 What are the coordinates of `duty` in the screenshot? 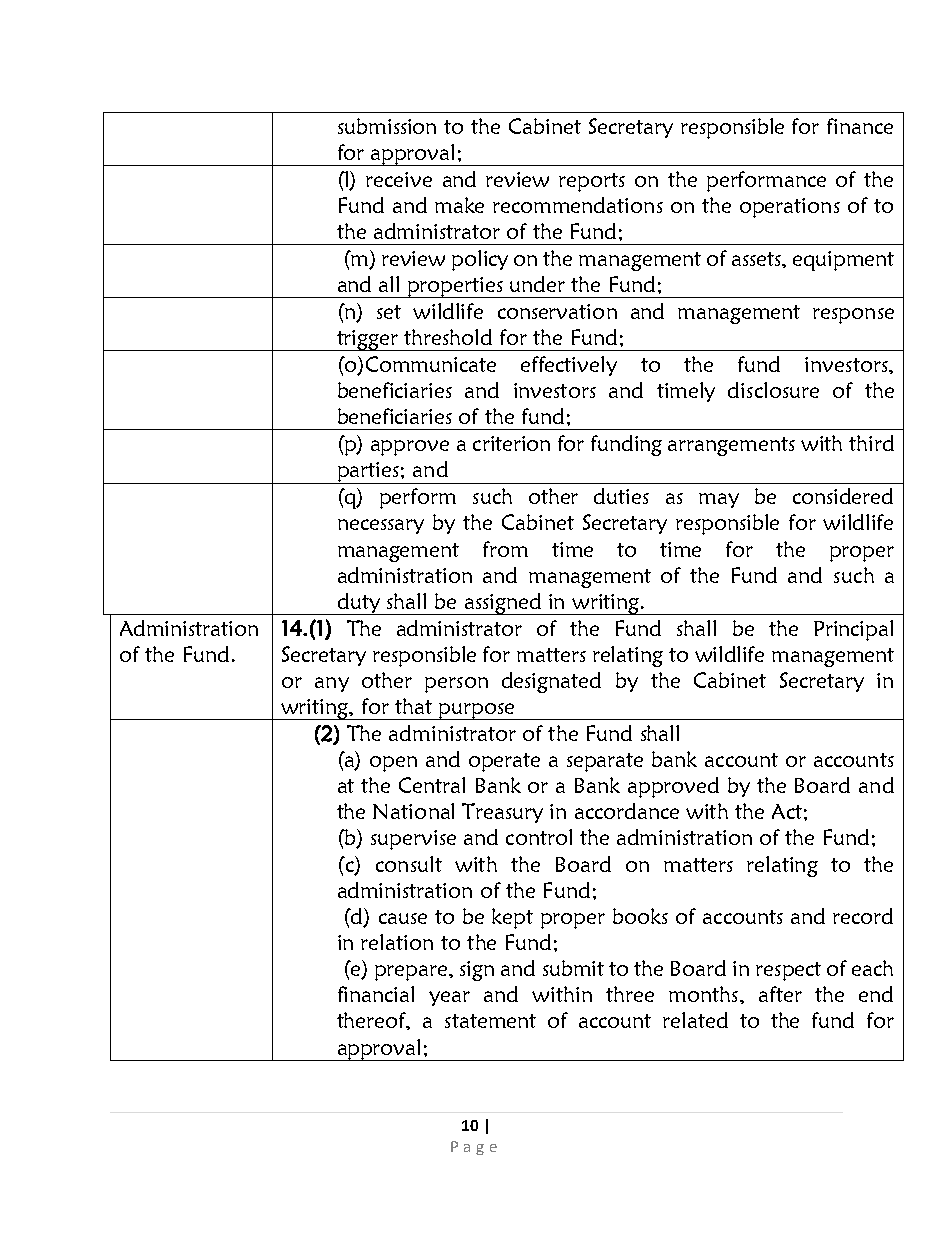 It's located at (358, 604).
